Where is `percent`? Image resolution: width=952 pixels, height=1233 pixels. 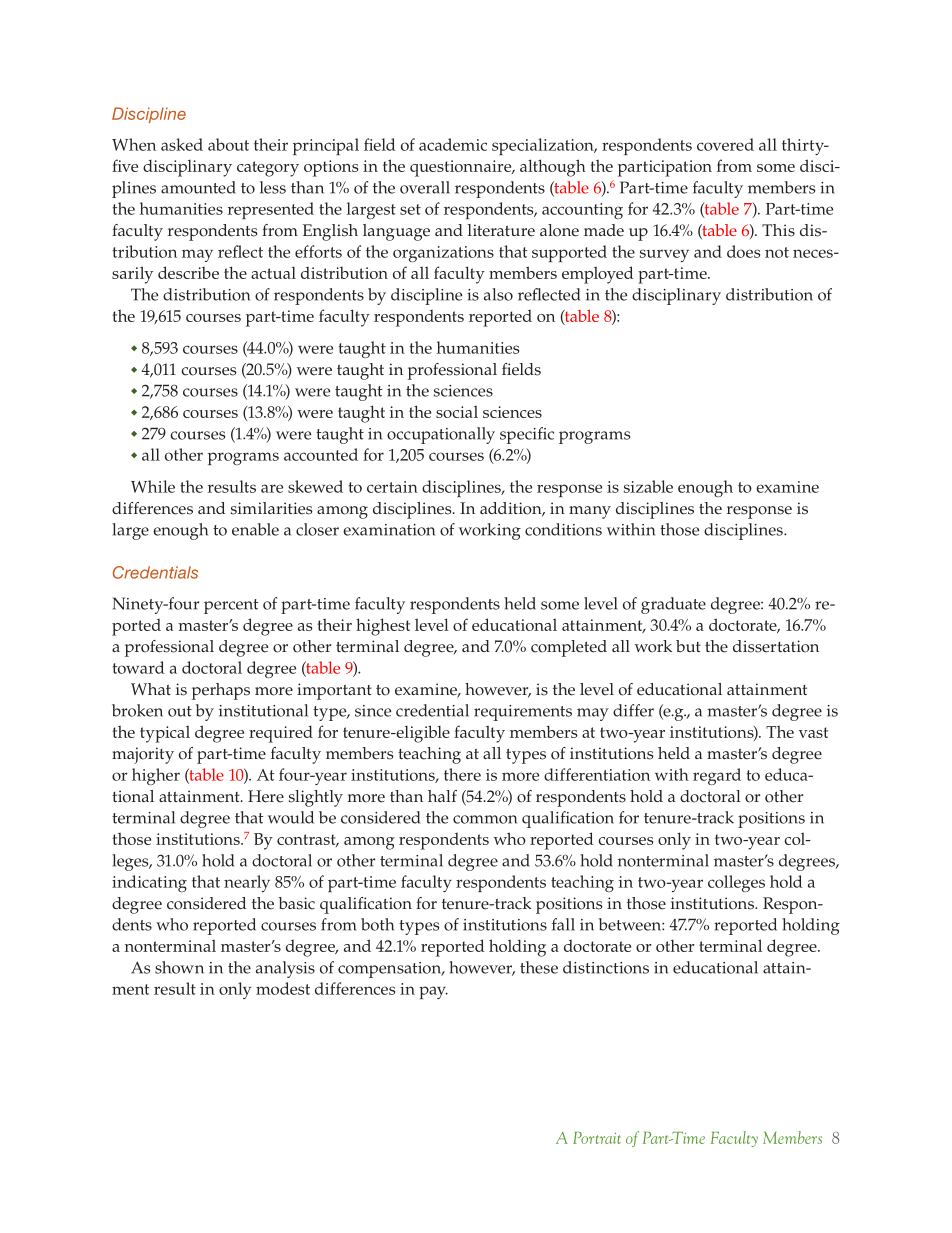
percent is located at coordinates (231, 606).
